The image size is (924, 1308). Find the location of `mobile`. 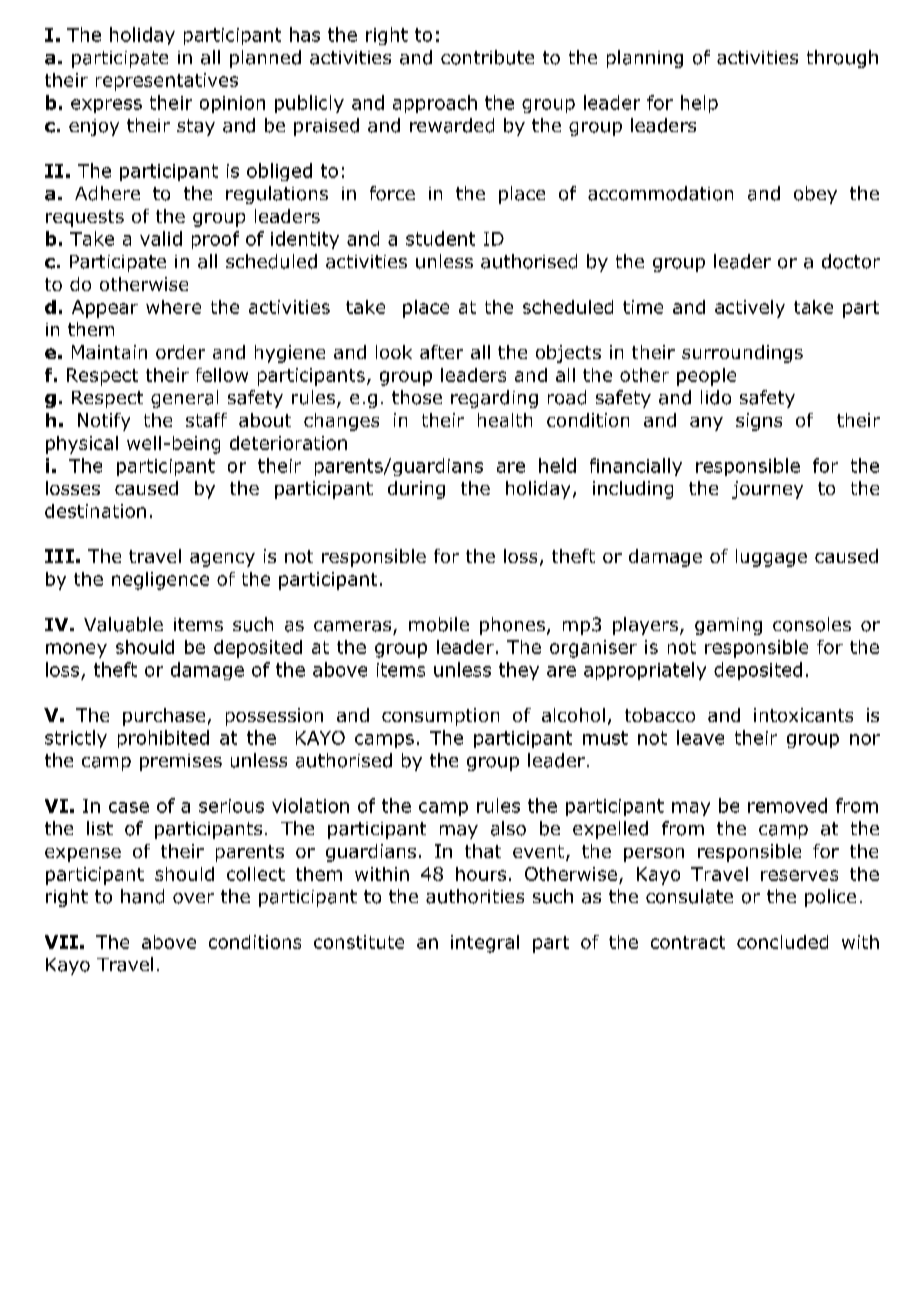

mobile is located at coordinates (439, 624).
